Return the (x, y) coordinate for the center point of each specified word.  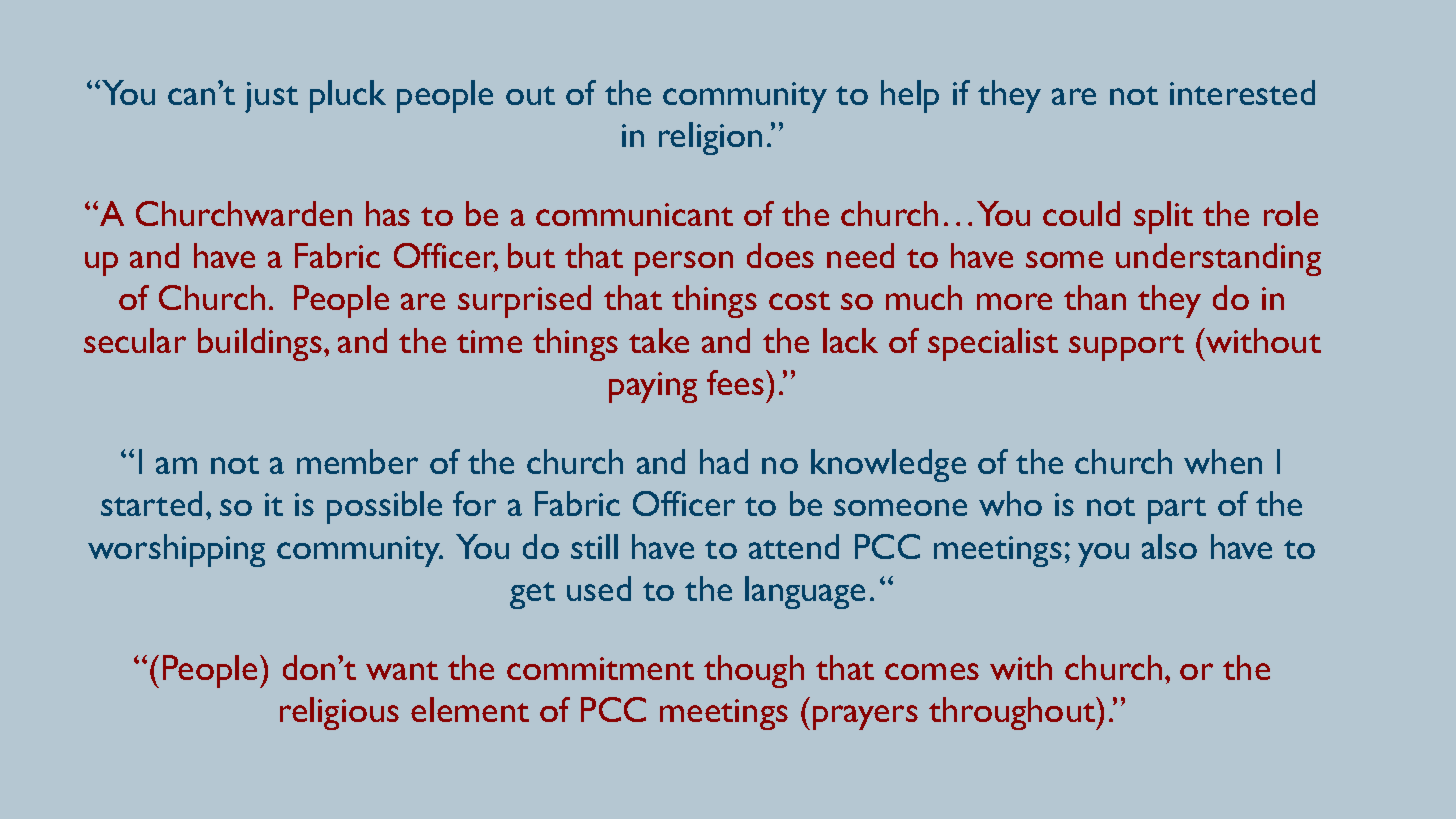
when (1223, 461)
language (805, 592)
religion (710, 138)
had (724, 461)
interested (1242, 92)
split (1163, 217)
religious (339, 713)
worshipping (176, 550)
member (357, 461)
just (271, 97)
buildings (260, 344)
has (388, 213)
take (659, 340)
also (1169, 546)
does (780, 255)
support (1126, 347)
